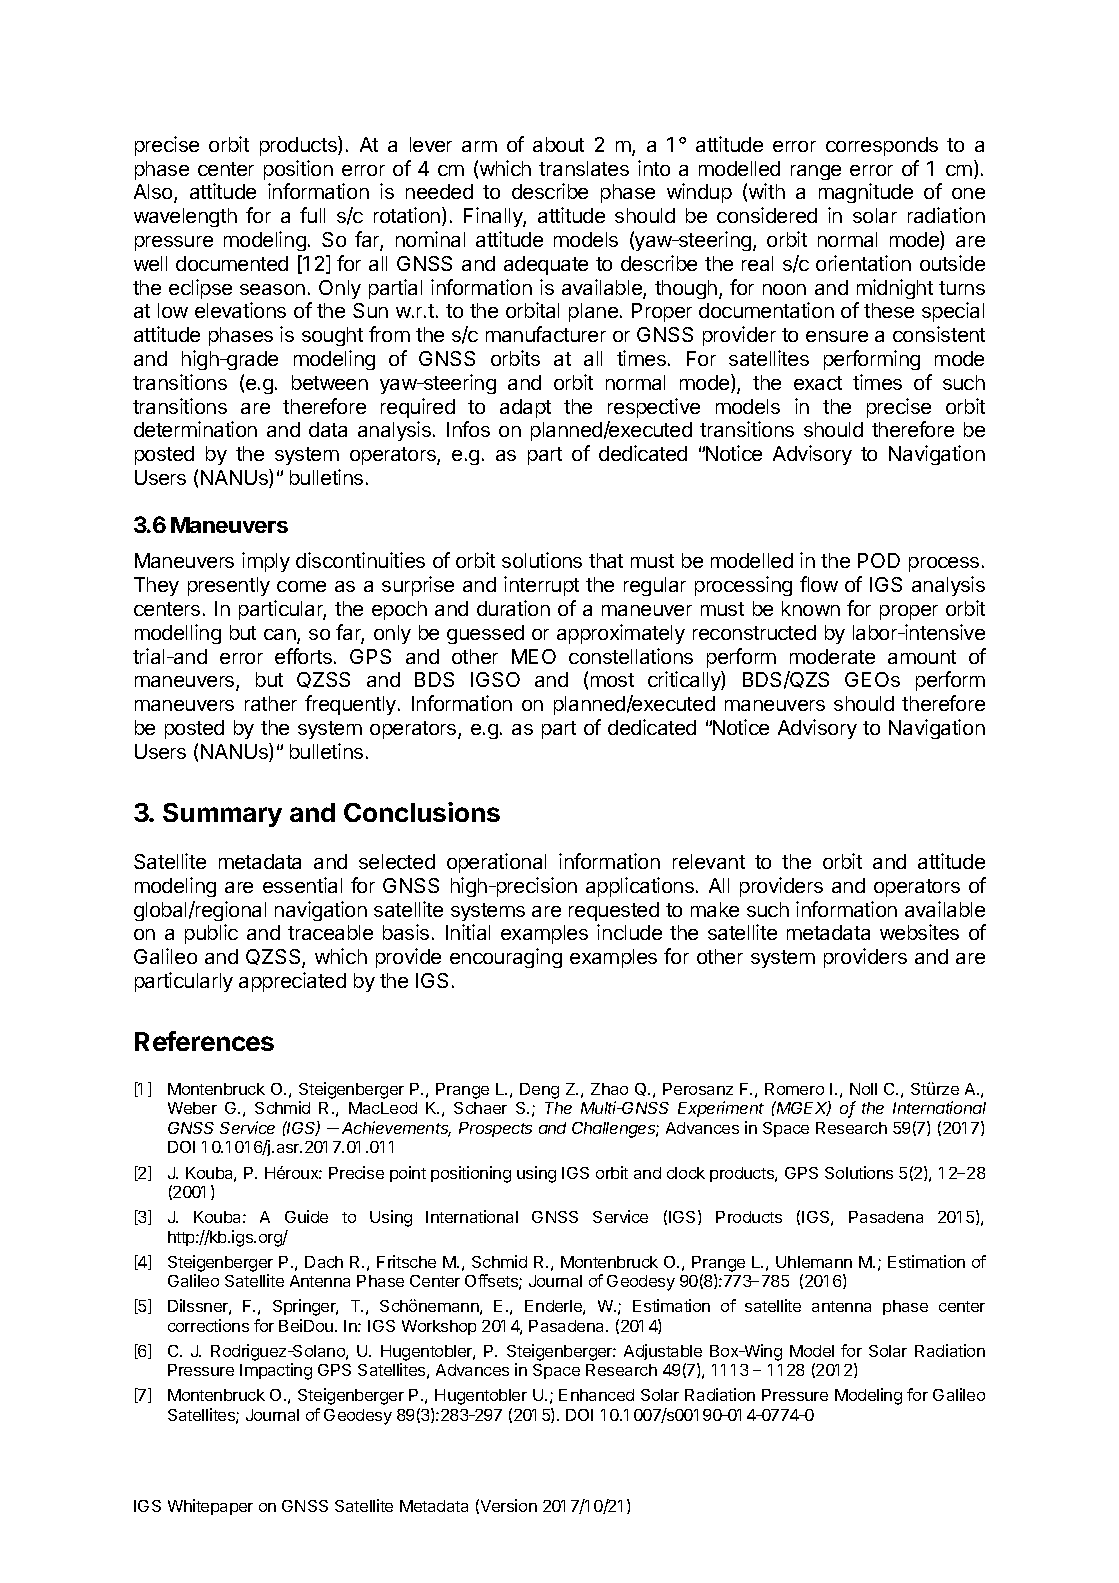  What do you see at coordinates (266, 562) in the screenshot?
I see `imply` at bounding box center [266, 562].
